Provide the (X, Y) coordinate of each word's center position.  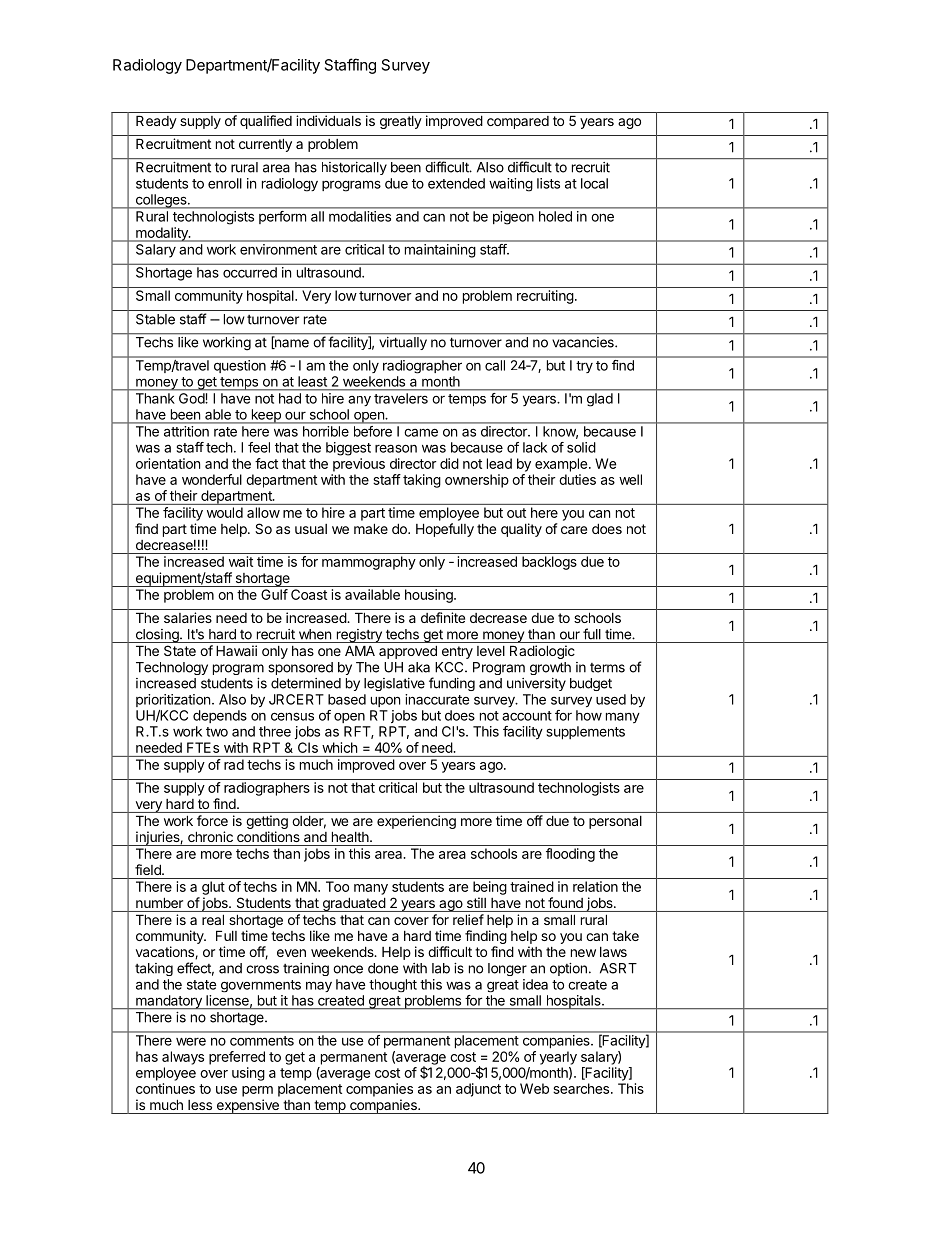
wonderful (212, 479)
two (217, 732)
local (594, 183)
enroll (225, 183)
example (562, 465)
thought (393, 985)
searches (582, 1088)
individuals (328, 120)
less (200, 1105)
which (339, 747)
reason (396, 448)
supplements (586, 733)
